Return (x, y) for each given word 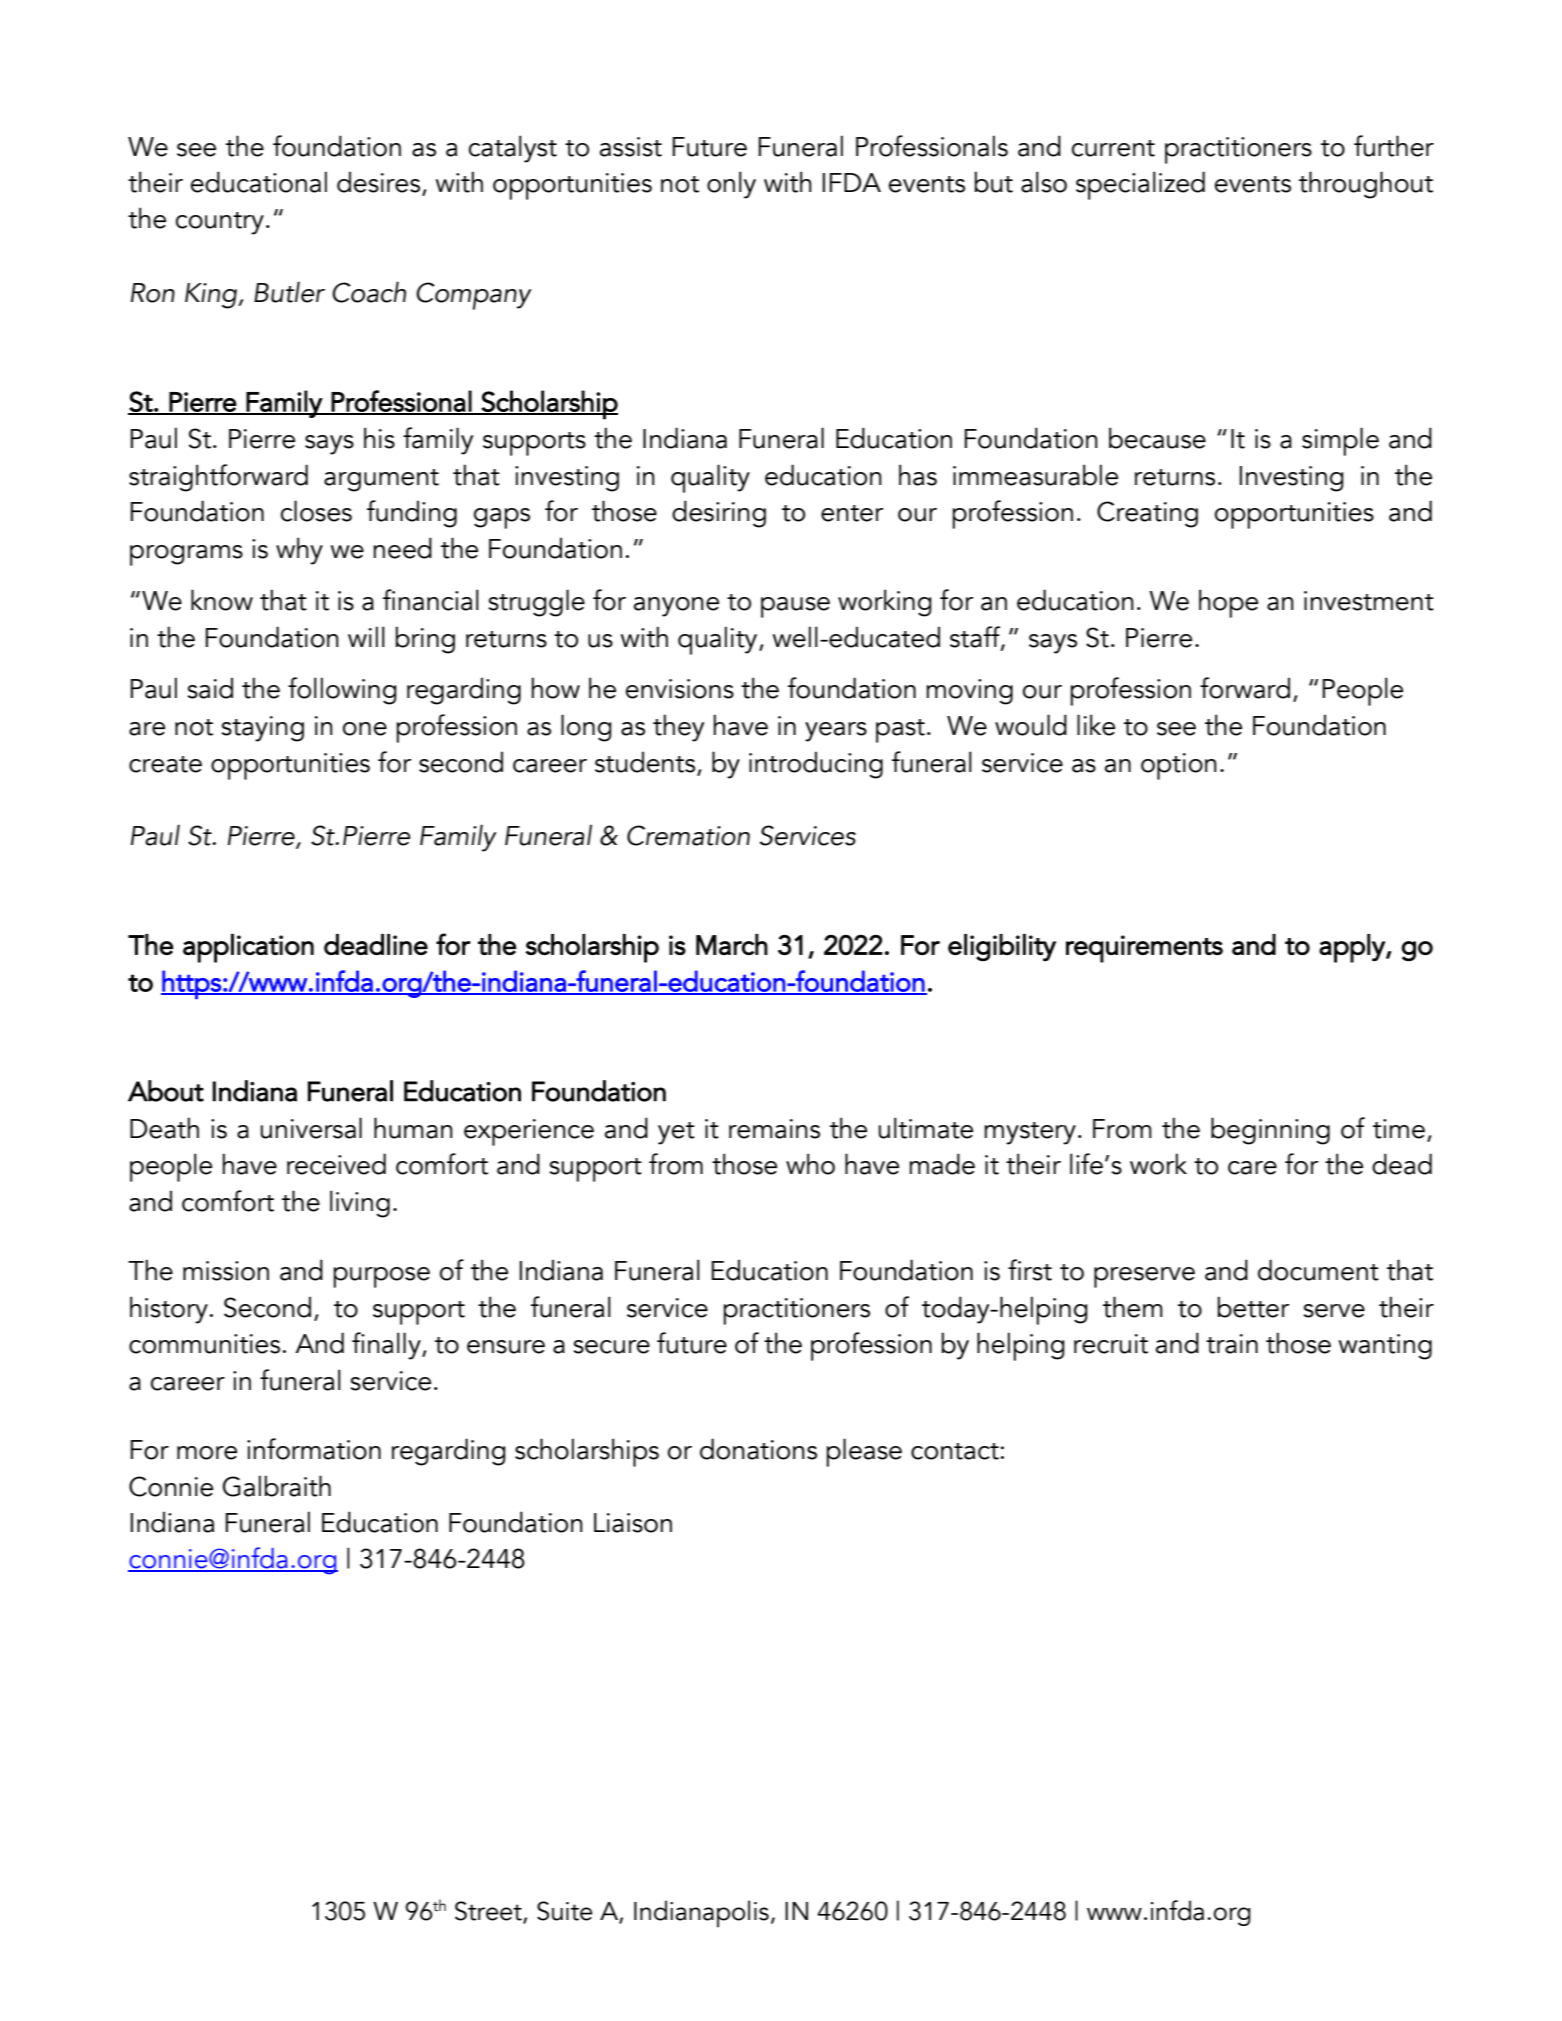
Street (489, 1912)
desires (380, 183)
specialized (1140, 185)
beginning (1270, 1131)
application (248, 948)
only (731, 185)
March (732, 944)
